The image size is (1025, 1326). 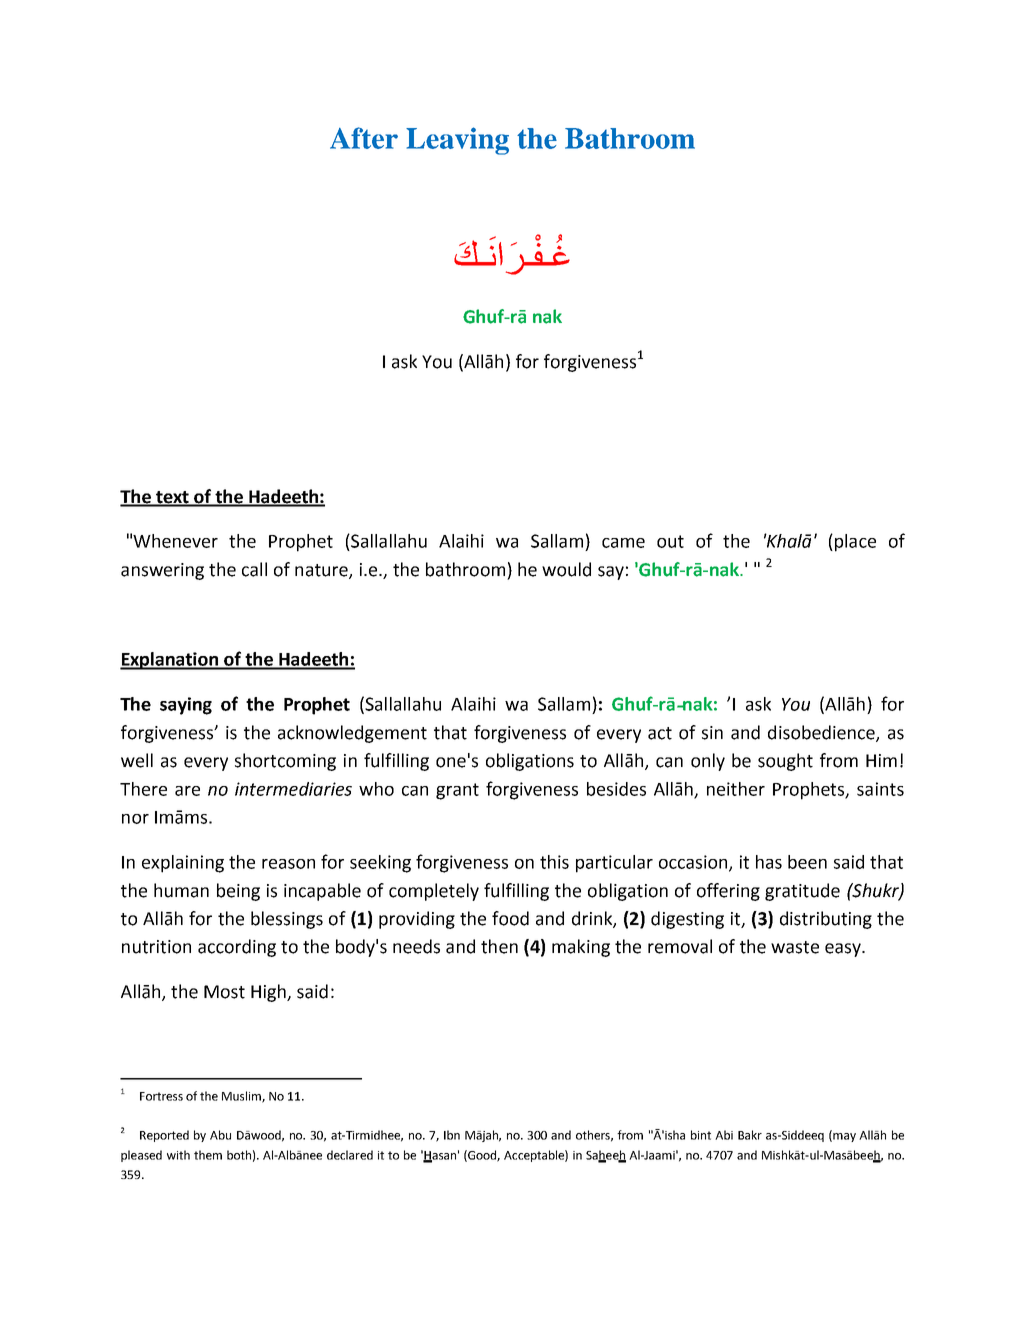 What do you see at coordinates (293, 789) in the document?
I see `intermediaries` at bounding box center [293, 789].
